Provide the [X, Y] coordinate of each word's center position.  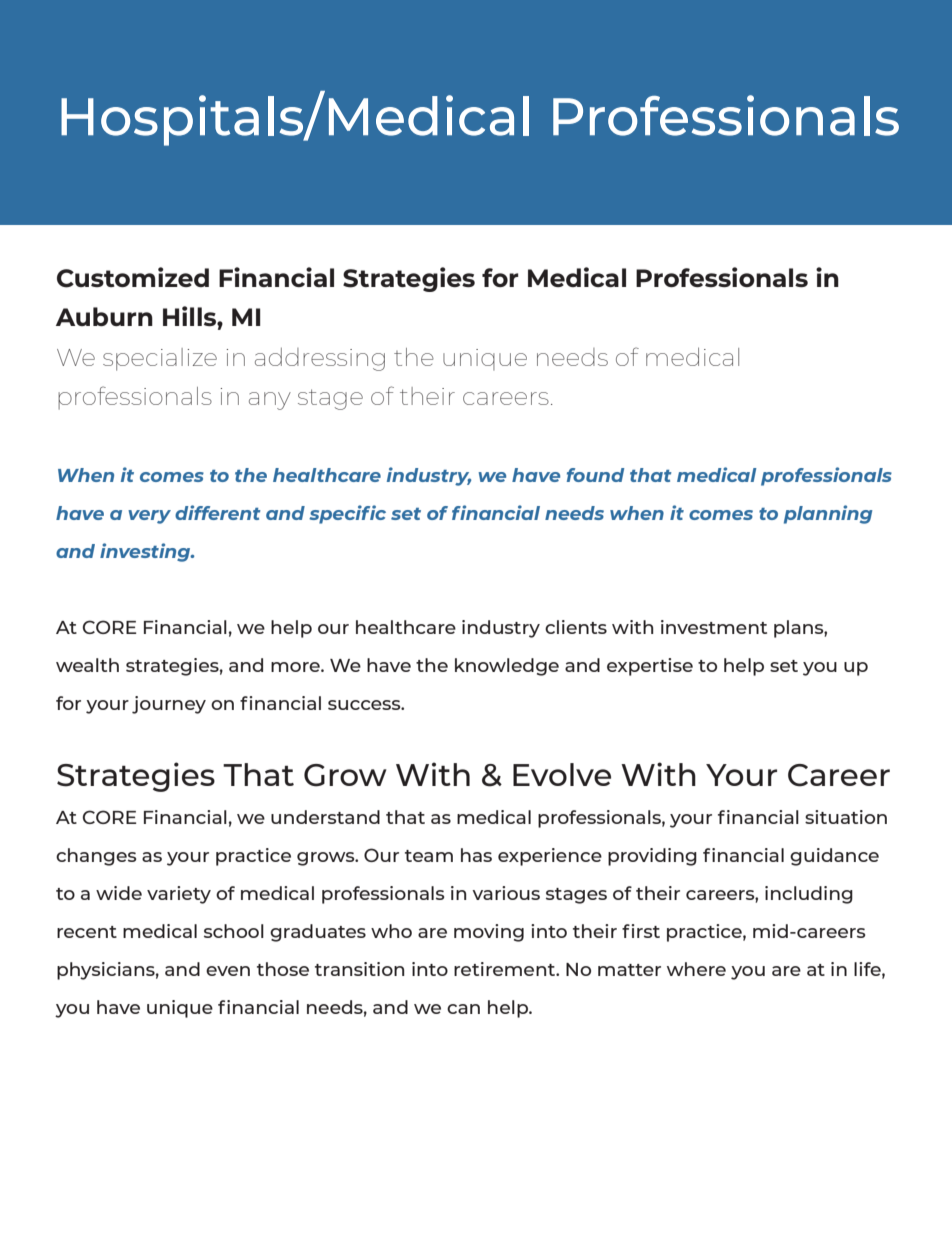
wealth [87, 665]
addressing [320, 359]
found [595, 475]
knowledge [507, 667]
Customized [133, 277]
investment [714, 627]
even [228, 971]
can [463, 1009]
